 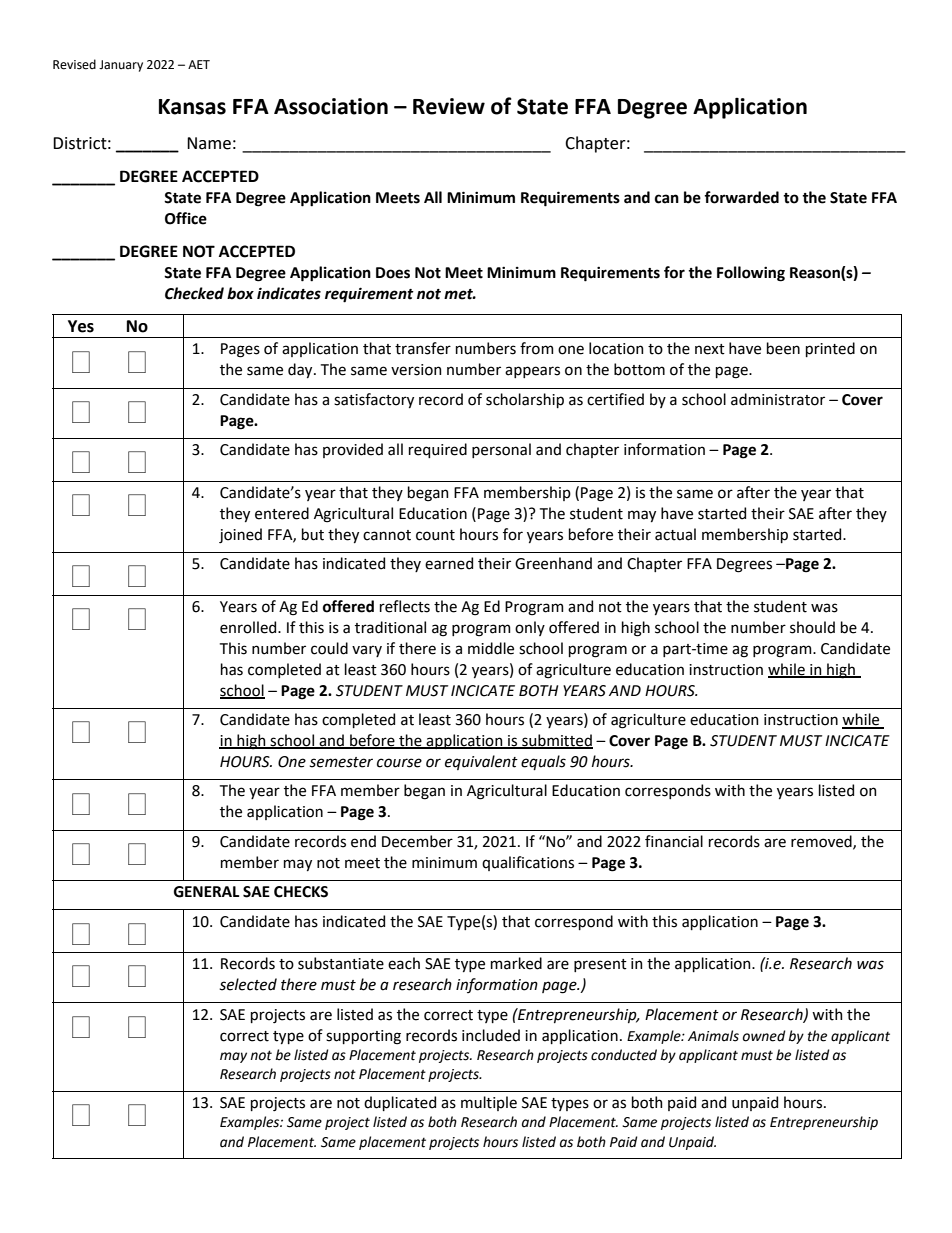 What do you see at coordinates (449, 106) in the screenshot?
I see `Review` at bounding box center [449, 106].
